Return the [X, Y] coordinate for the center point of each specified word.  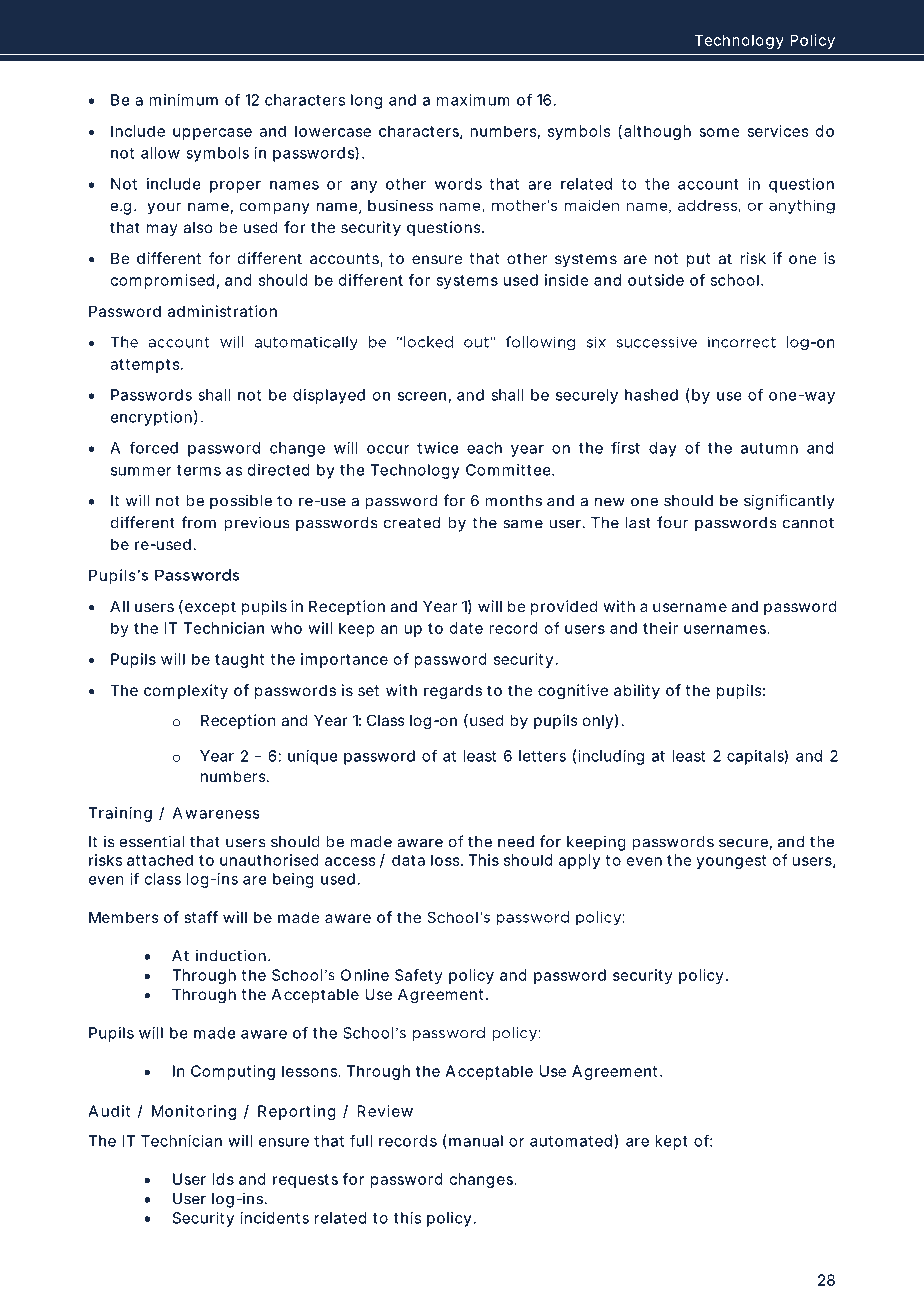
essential [152, 841]
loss [445, 860]
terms [199, 470]
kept [671, 1142]
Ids [223, 1179]
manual [476, 1141]
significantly [789, 502]
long [366, 101]
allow [160, 153]
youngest [731, 862]
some [719, 132]
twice [437, 448]
